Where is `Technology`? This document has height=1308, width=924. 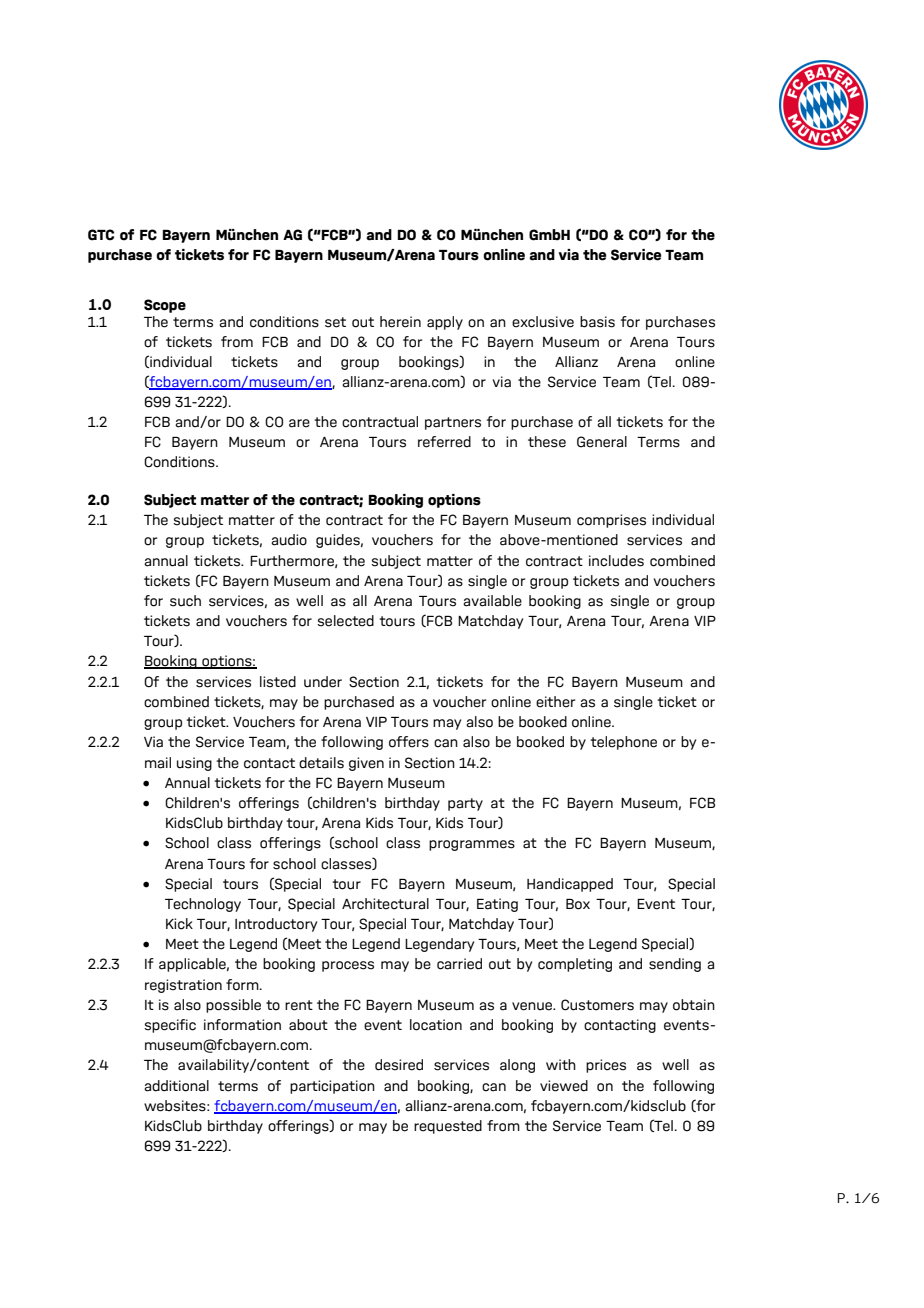
Technology is located at coordinates (203, 905).
